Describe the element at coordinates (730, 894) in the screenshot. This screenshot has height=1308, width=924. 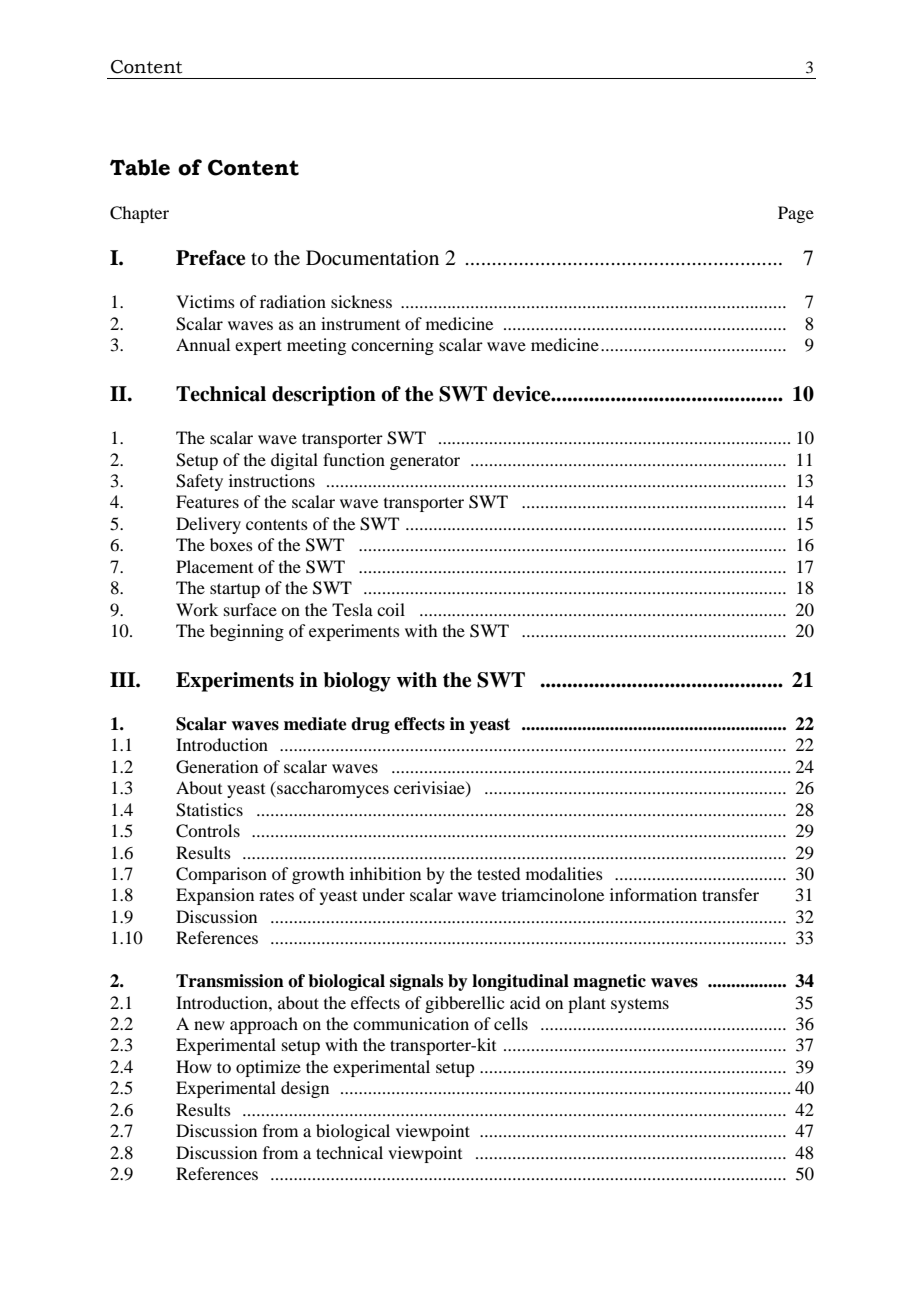
I see `transfer` at that location.
